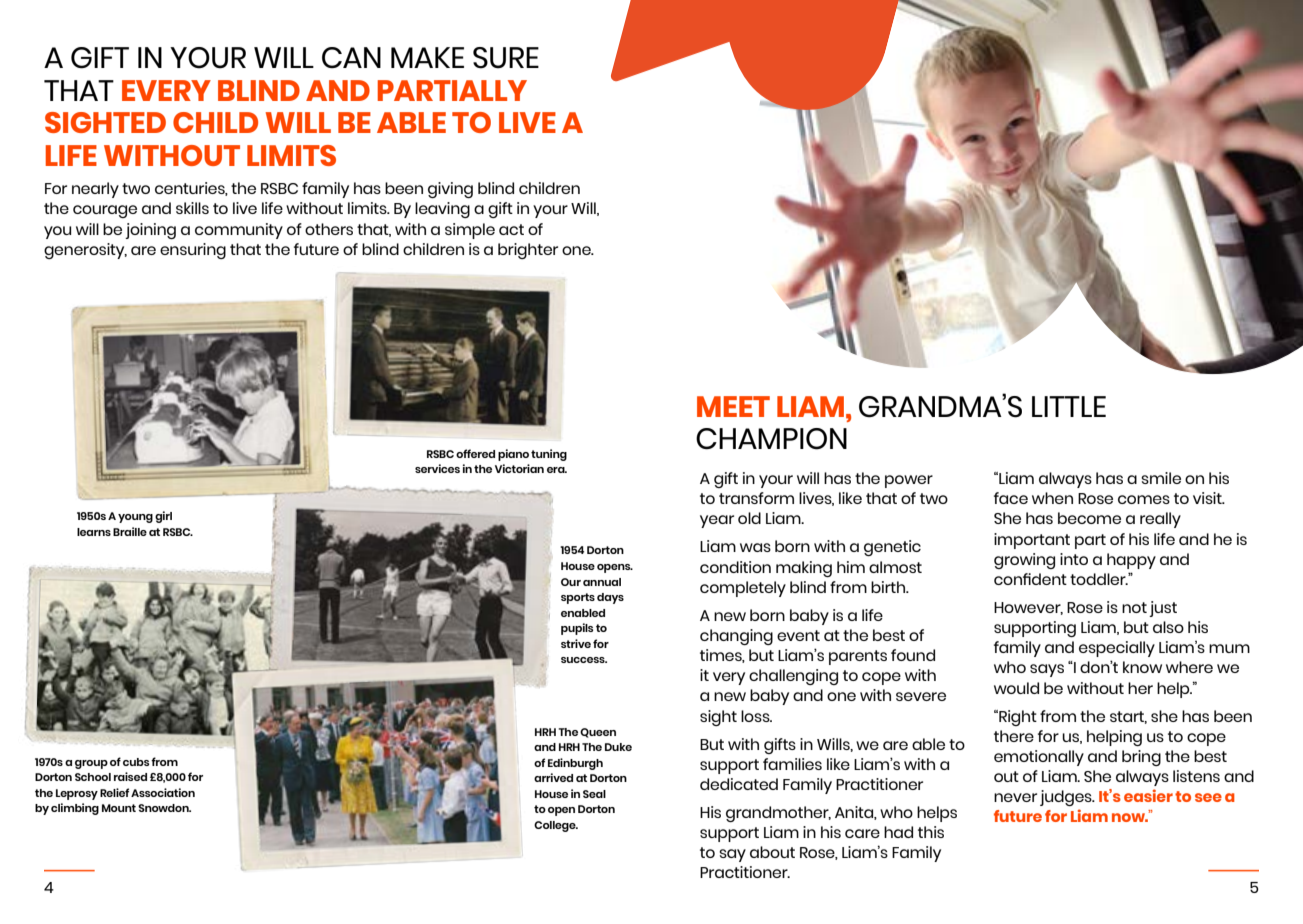  What do you see at coordinates (556, 826) in the screenshot?
I see `College` at bounding box center [556, 826].
